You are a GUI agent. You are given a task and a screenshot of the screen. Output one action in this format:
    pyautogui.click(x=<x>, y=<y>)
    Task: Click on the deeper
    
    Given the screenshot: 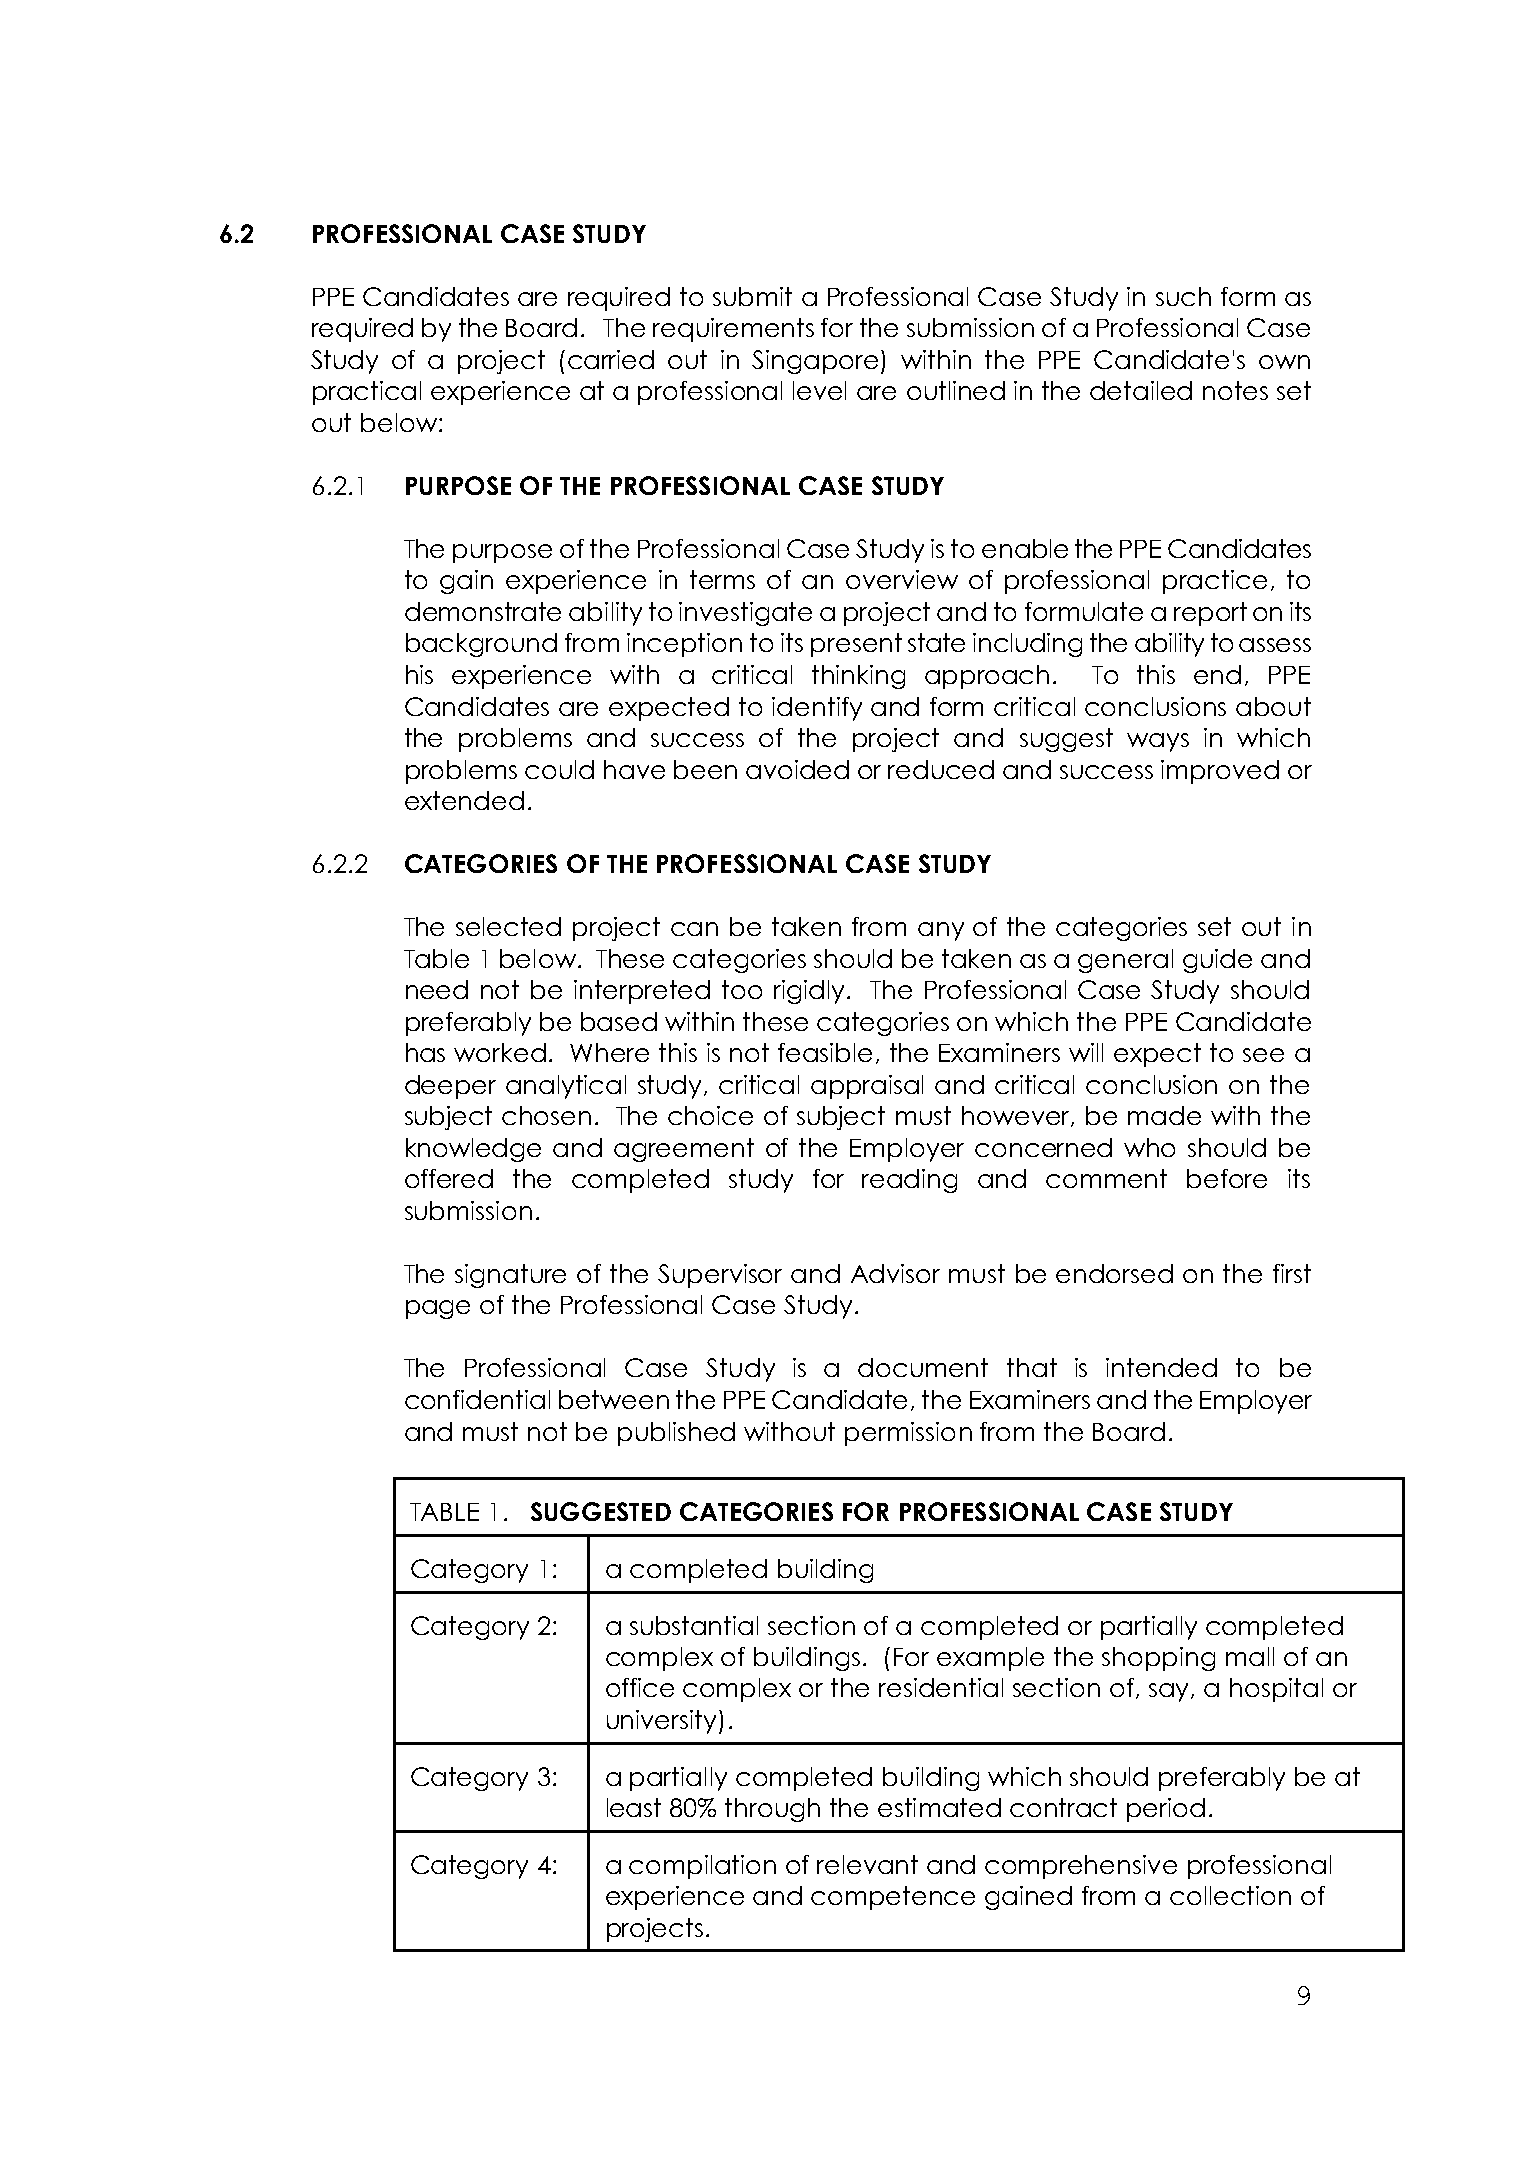 What is the action you would take?
    pyautogui.click(x=450, y=1087)
